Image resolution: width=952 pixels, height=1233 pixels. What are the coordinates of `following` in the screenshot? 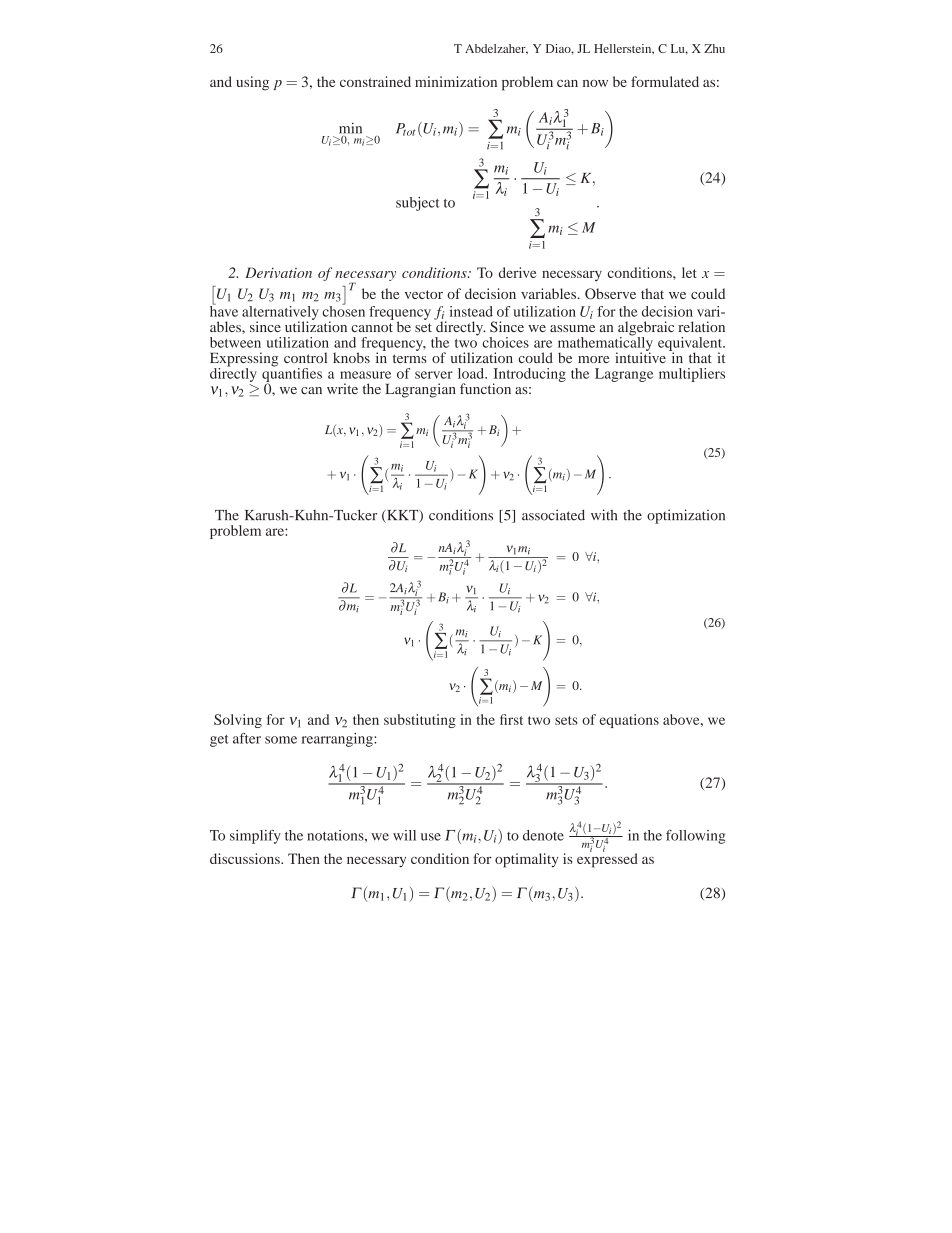 It's located at (695, 837).
